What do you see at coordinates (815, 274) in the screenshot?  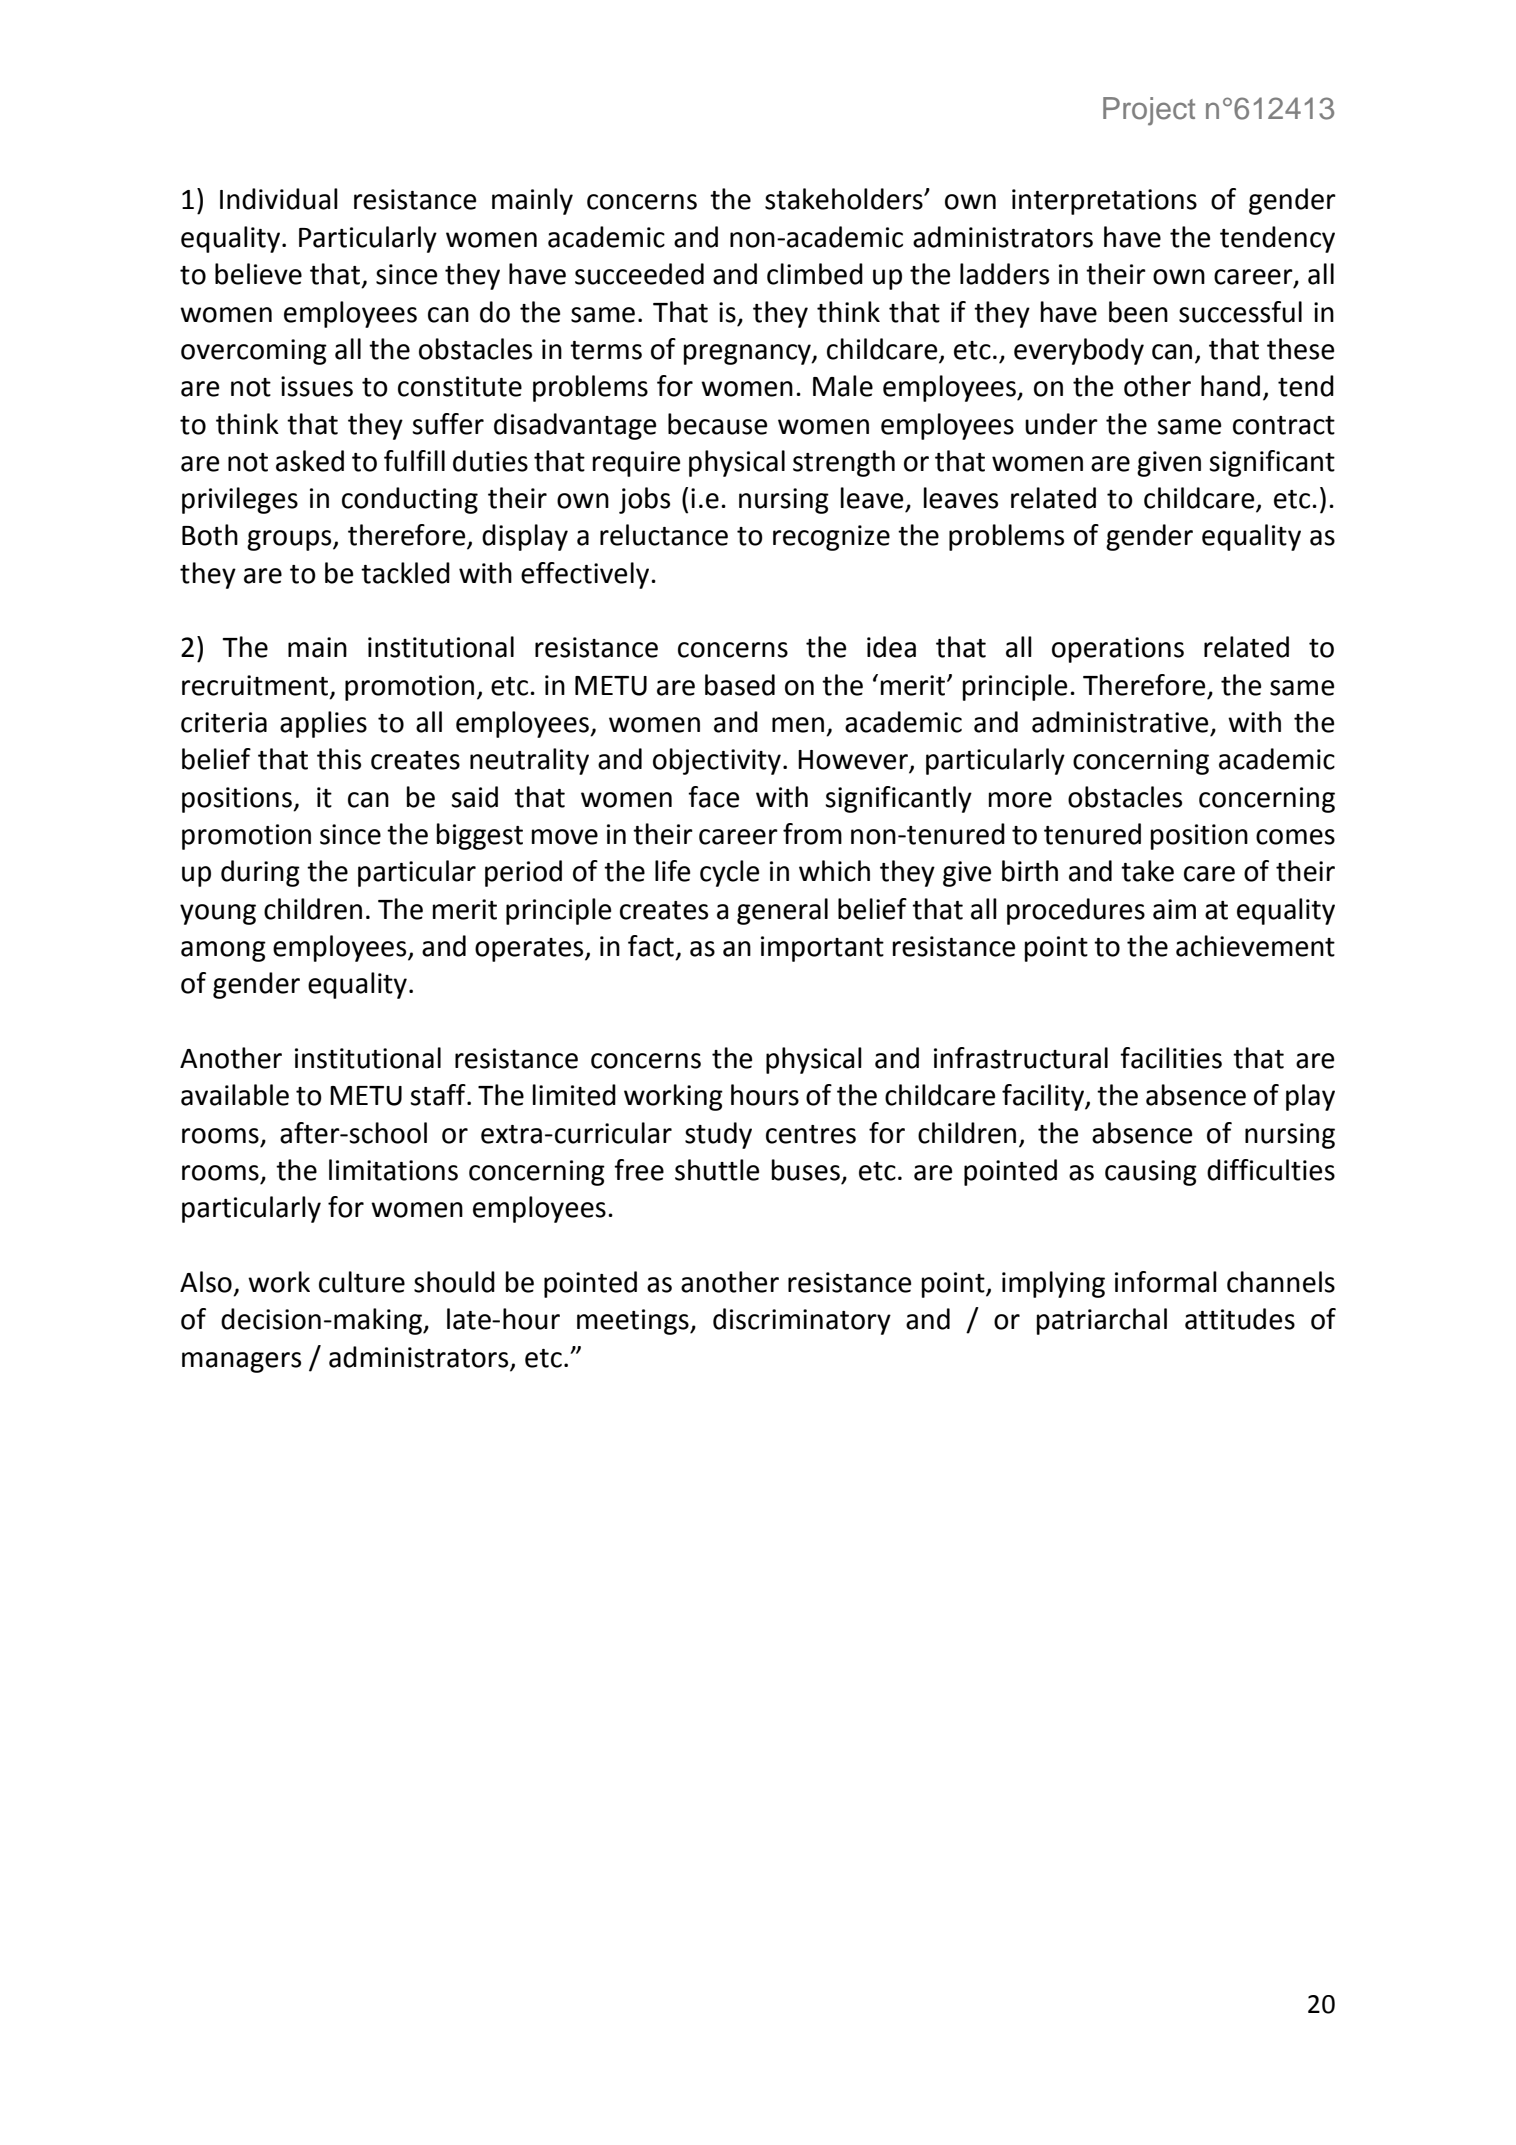 I see `climbed` at bounding box center [815, 274].
